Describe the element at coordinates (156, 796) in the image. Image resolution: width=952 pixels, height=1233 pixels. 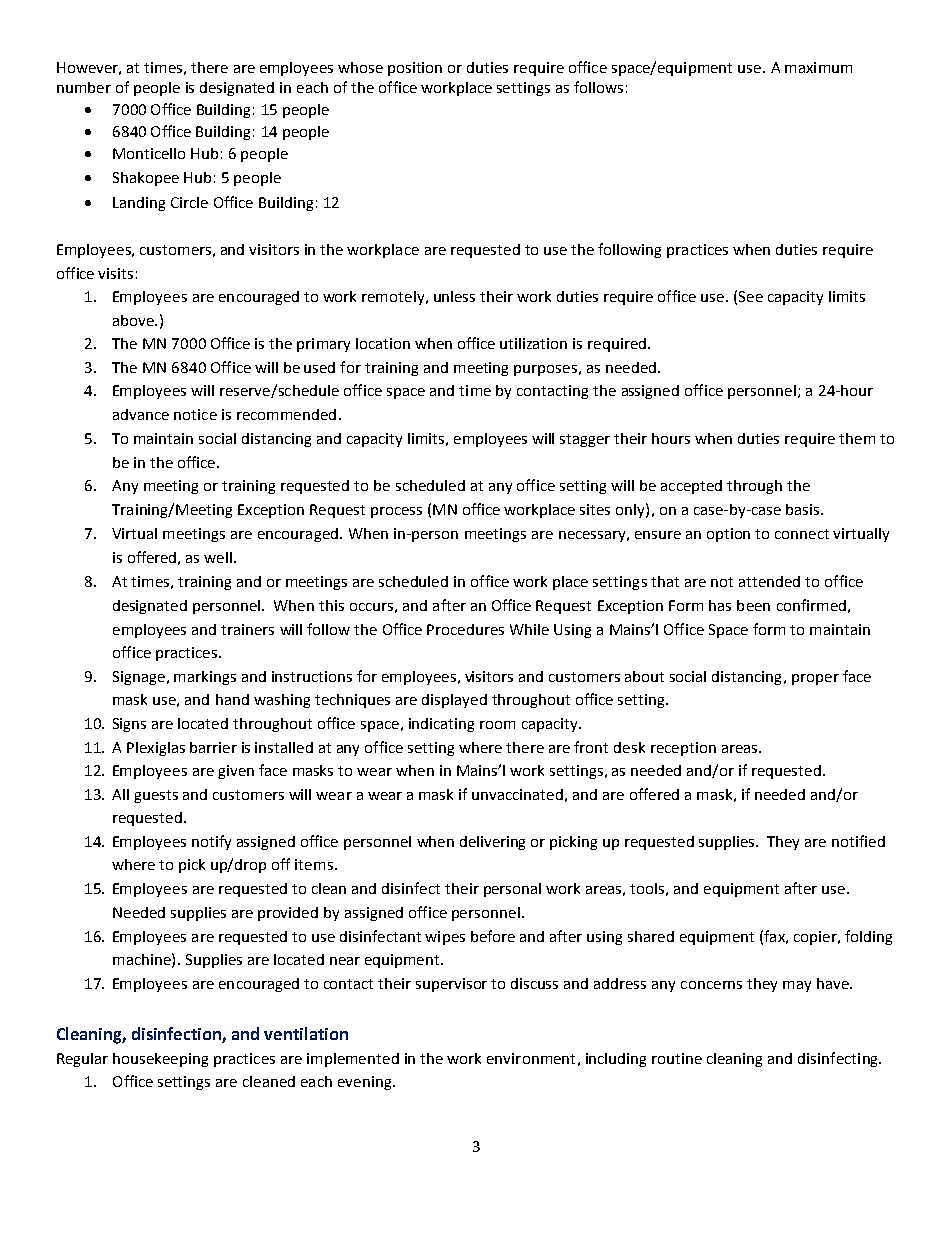
I see `guests` at that location.
